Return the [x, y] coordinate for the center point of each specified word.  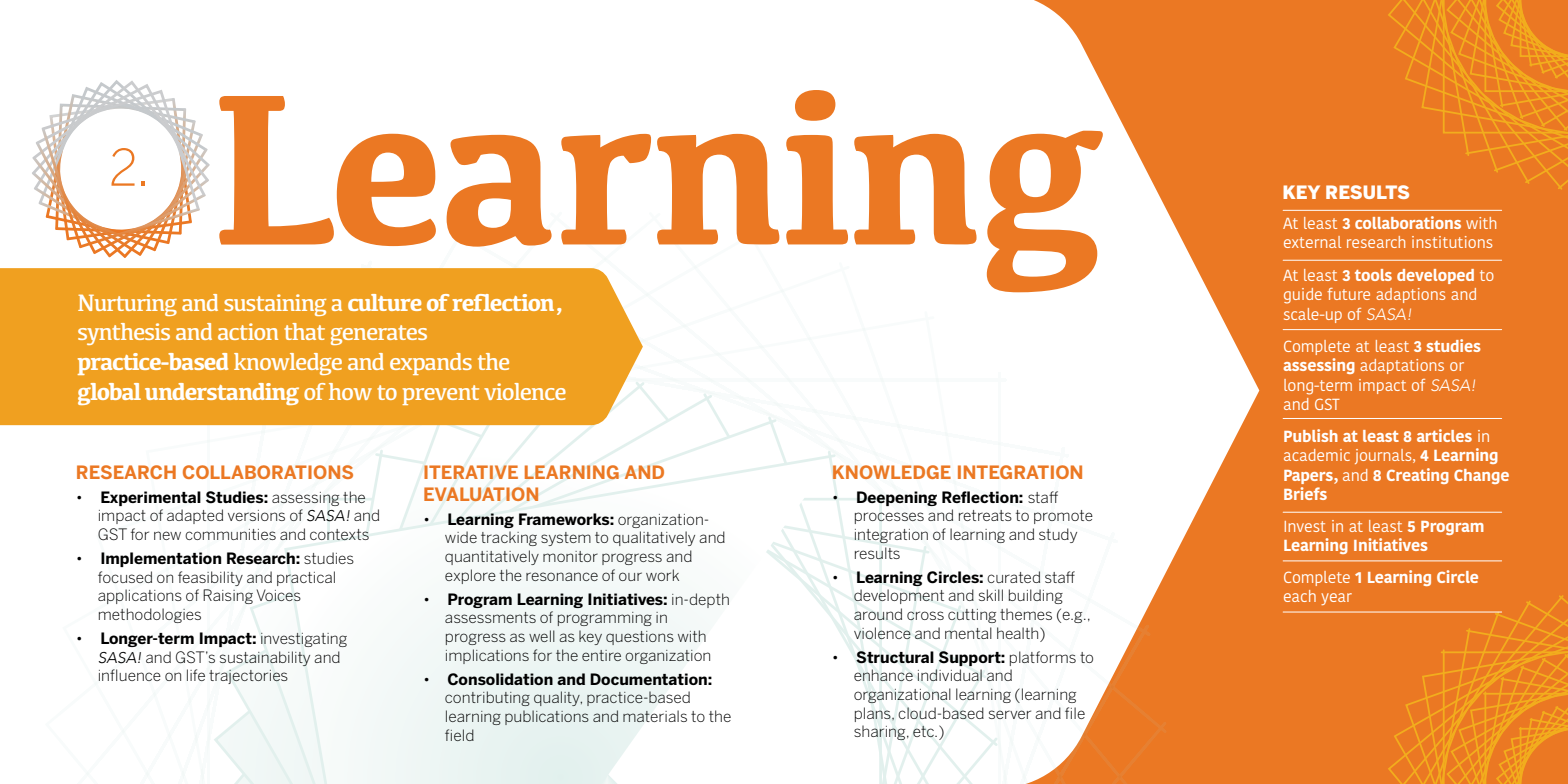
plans [874, 714]
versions [256, 515]
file [1075, 713]
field [459, 735]
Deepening [897, 498]
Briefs [1305, 493]
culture [385, 302]
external [1312, 242]
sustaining [275, 305]
